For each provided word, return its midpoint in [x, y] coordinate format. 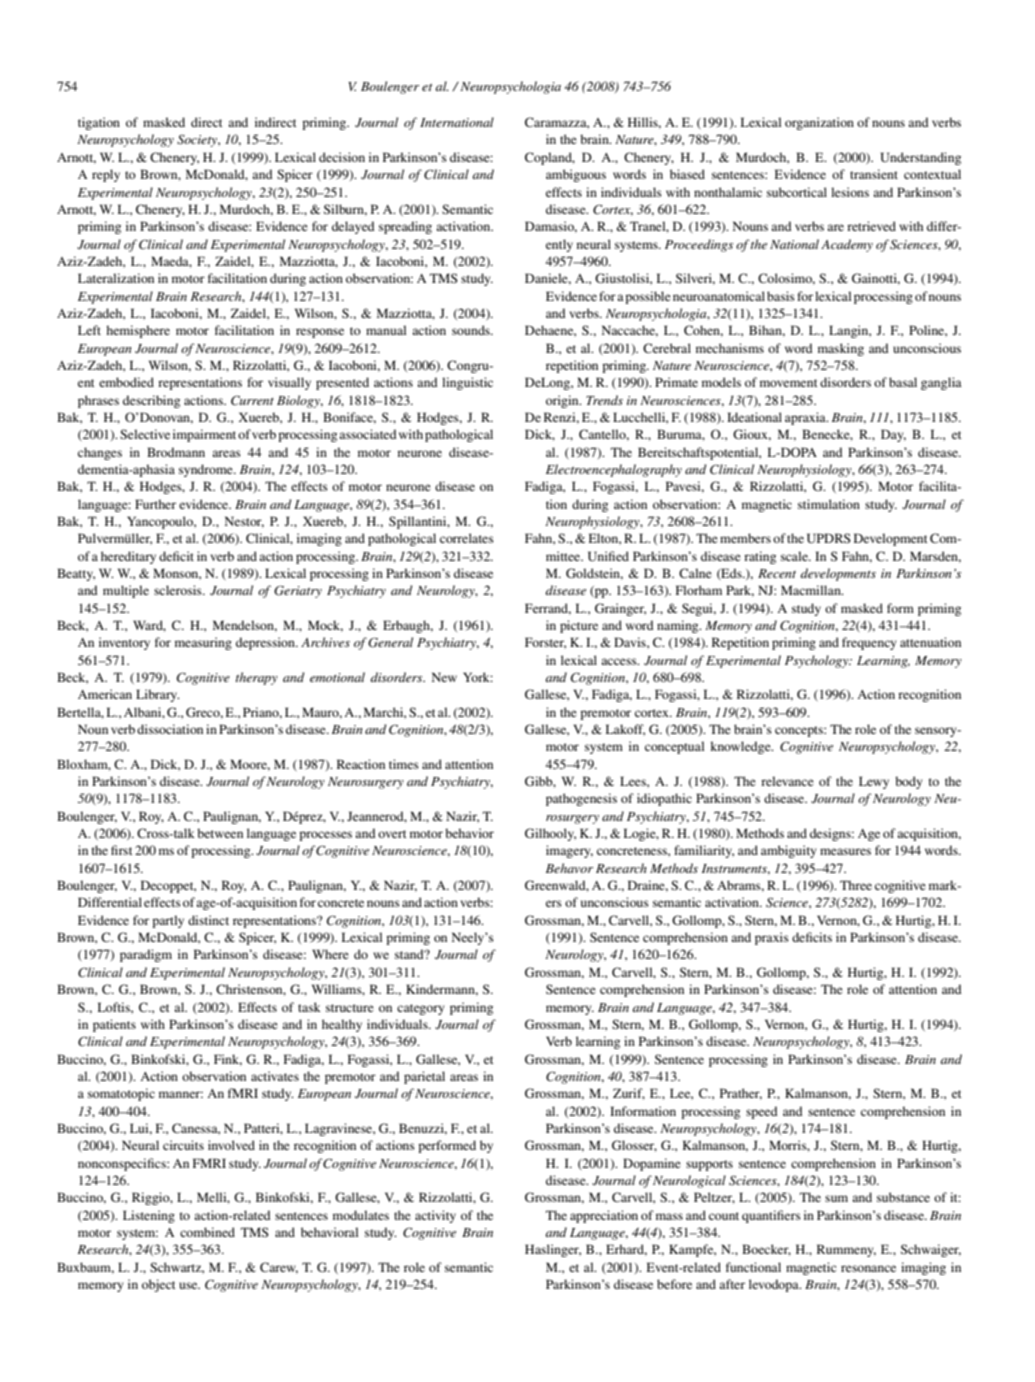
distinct [208, 920]
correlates [467, 538]
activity [435, 1216]
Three [856, 885]
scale [795, 556]
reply [106, 175]
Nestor [244, 522]
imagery [569, 851]
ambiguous [576, 175]
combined [207, 1232]
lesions [850, 192]
